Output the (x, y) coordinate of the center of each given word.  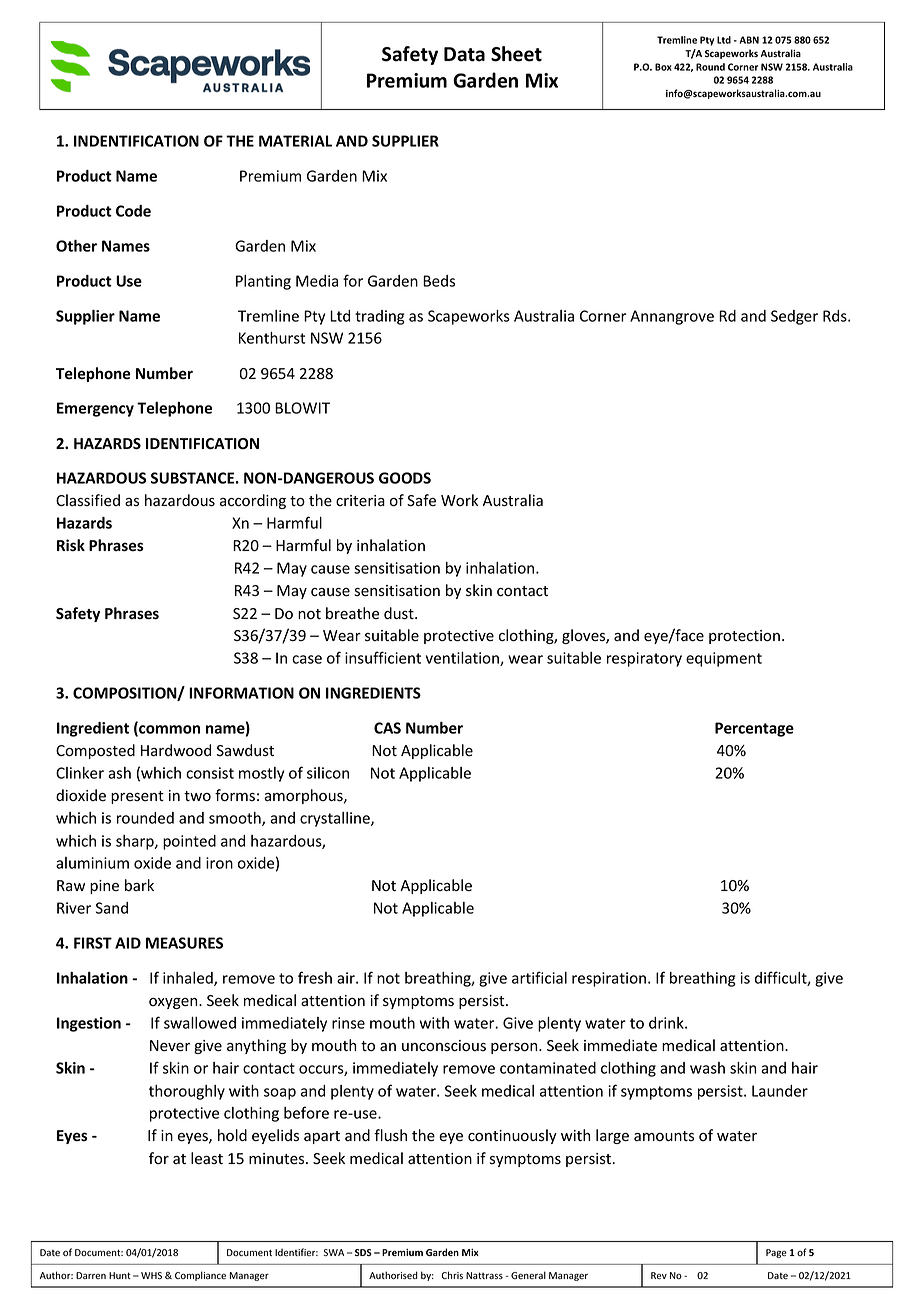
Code (133, 211)
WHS (151, 1275)
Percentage (754, 729)
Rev (659, 1276)
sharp (136, 842)
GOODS (405, 478)
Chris (452, 1275)
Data (464, 54)
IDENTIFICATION (202, 443)
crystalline (336, 819)
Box (663, 67)
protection (744, 637)
